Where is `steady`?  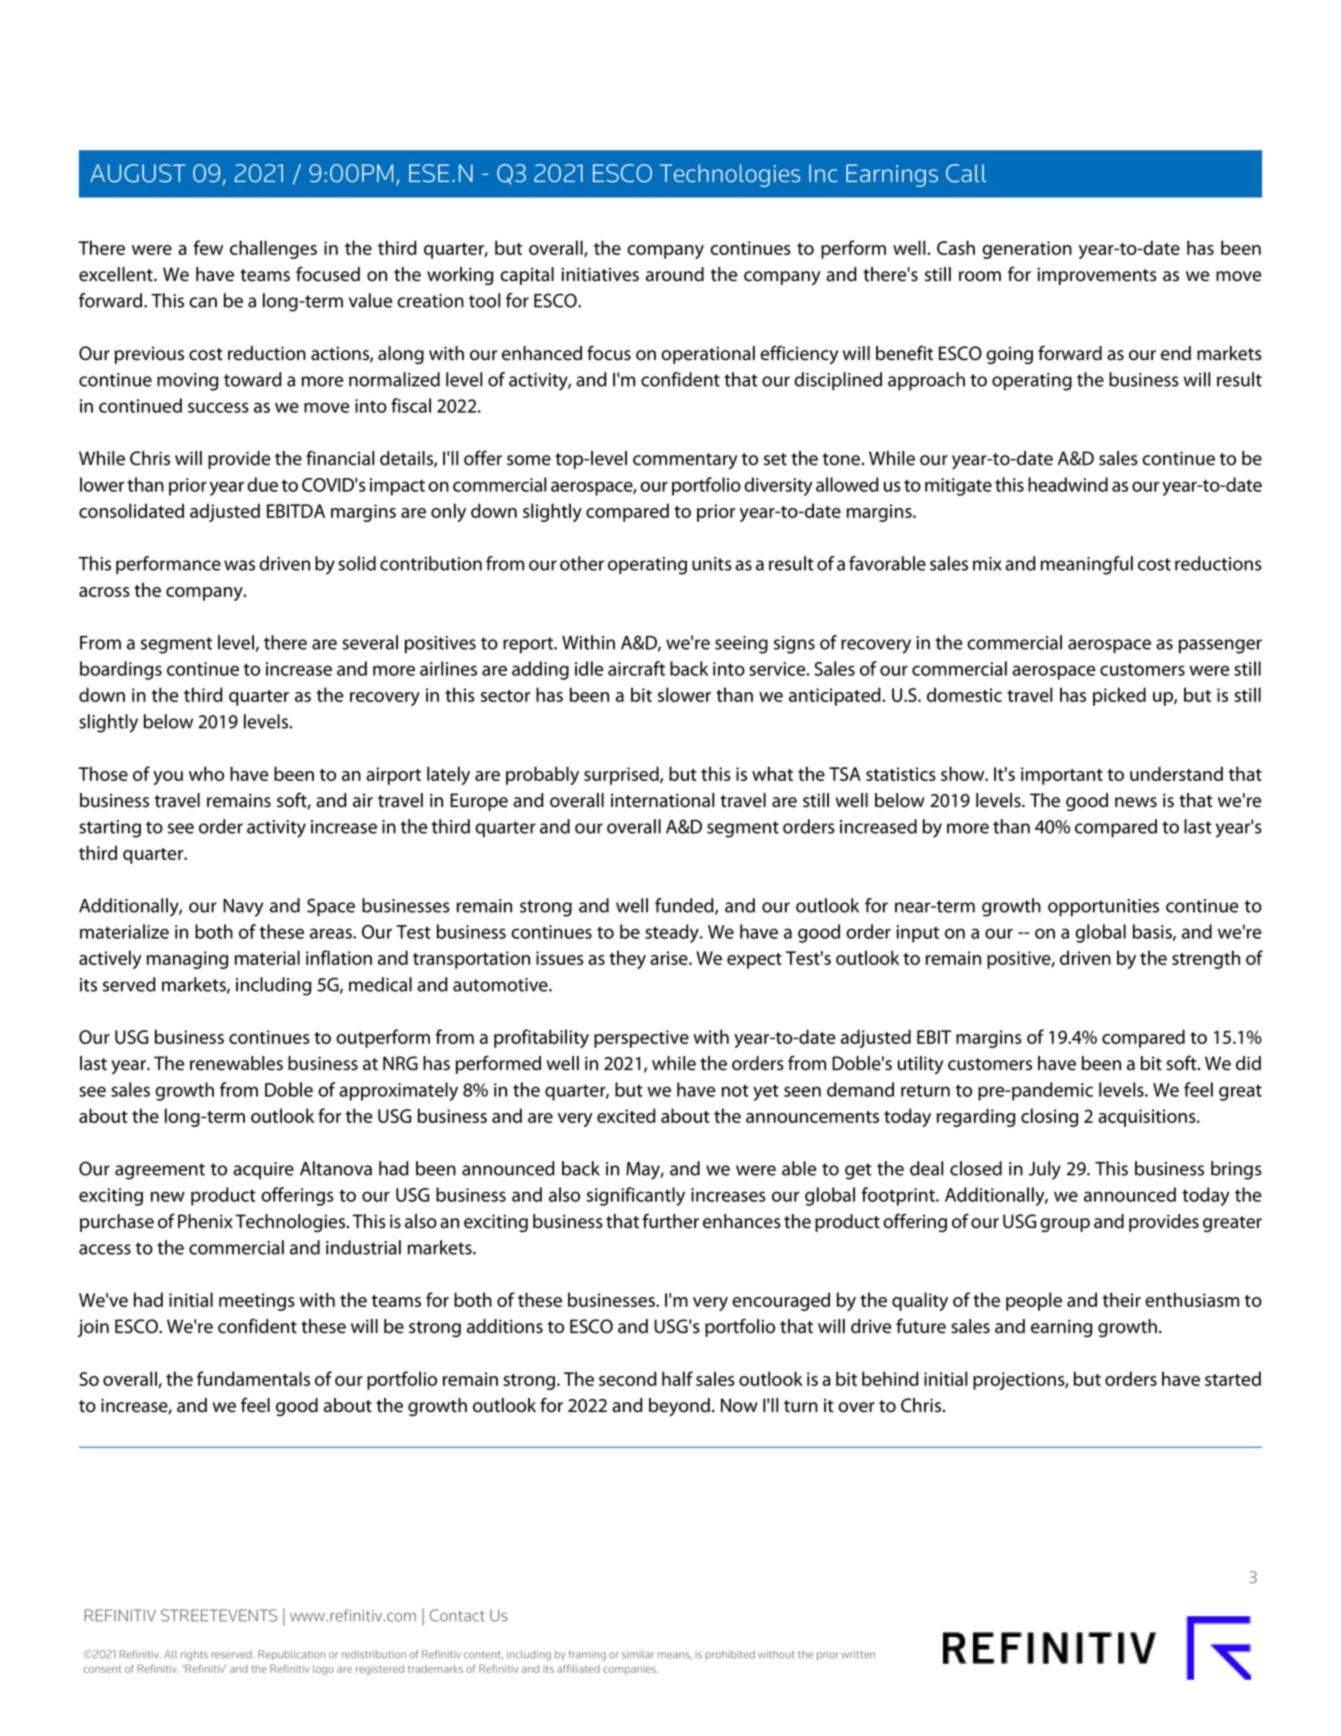
steady is located at coordinates (673, 933).
